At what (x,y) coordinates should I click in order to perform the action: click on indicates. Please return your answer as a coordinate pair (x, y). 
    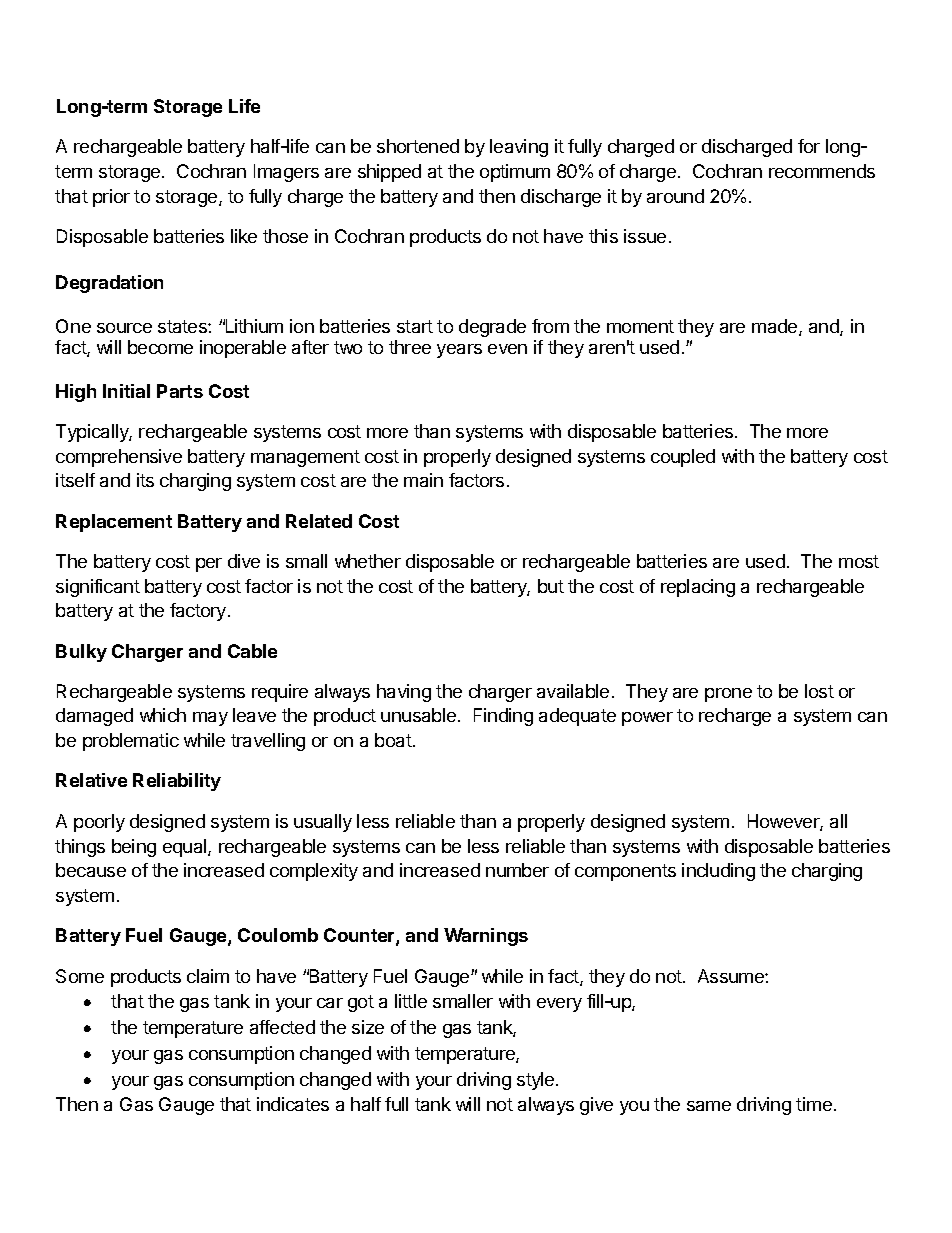
    Looking at the image, I should click on (293, 1104).
